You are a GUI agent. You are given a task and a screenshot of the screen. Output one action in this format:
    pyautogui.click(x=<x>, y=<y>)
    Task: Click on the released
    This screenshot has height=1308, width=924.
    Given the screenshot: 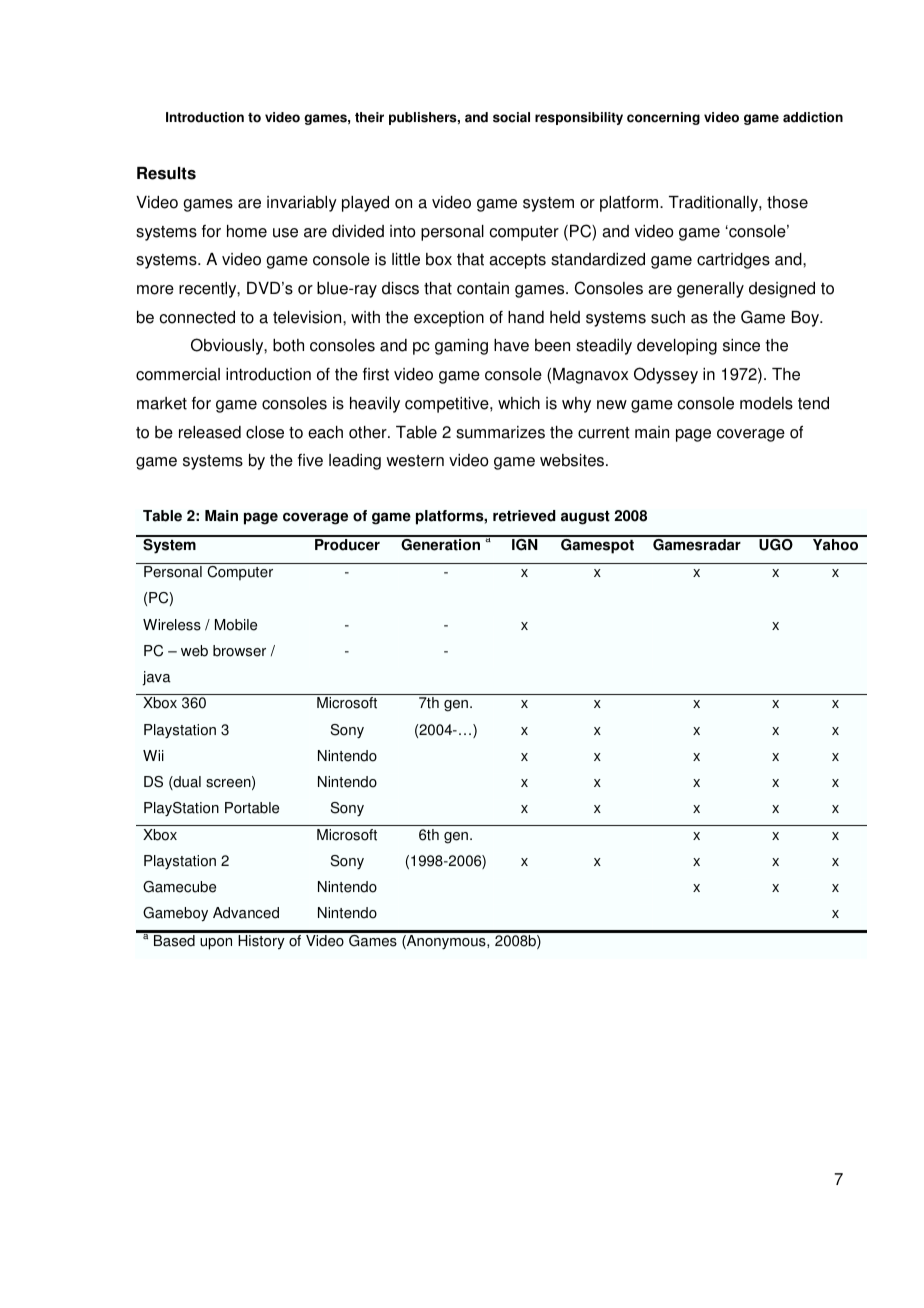 What is the action you would take?
    pyautogui.click(x=210, y=432)
